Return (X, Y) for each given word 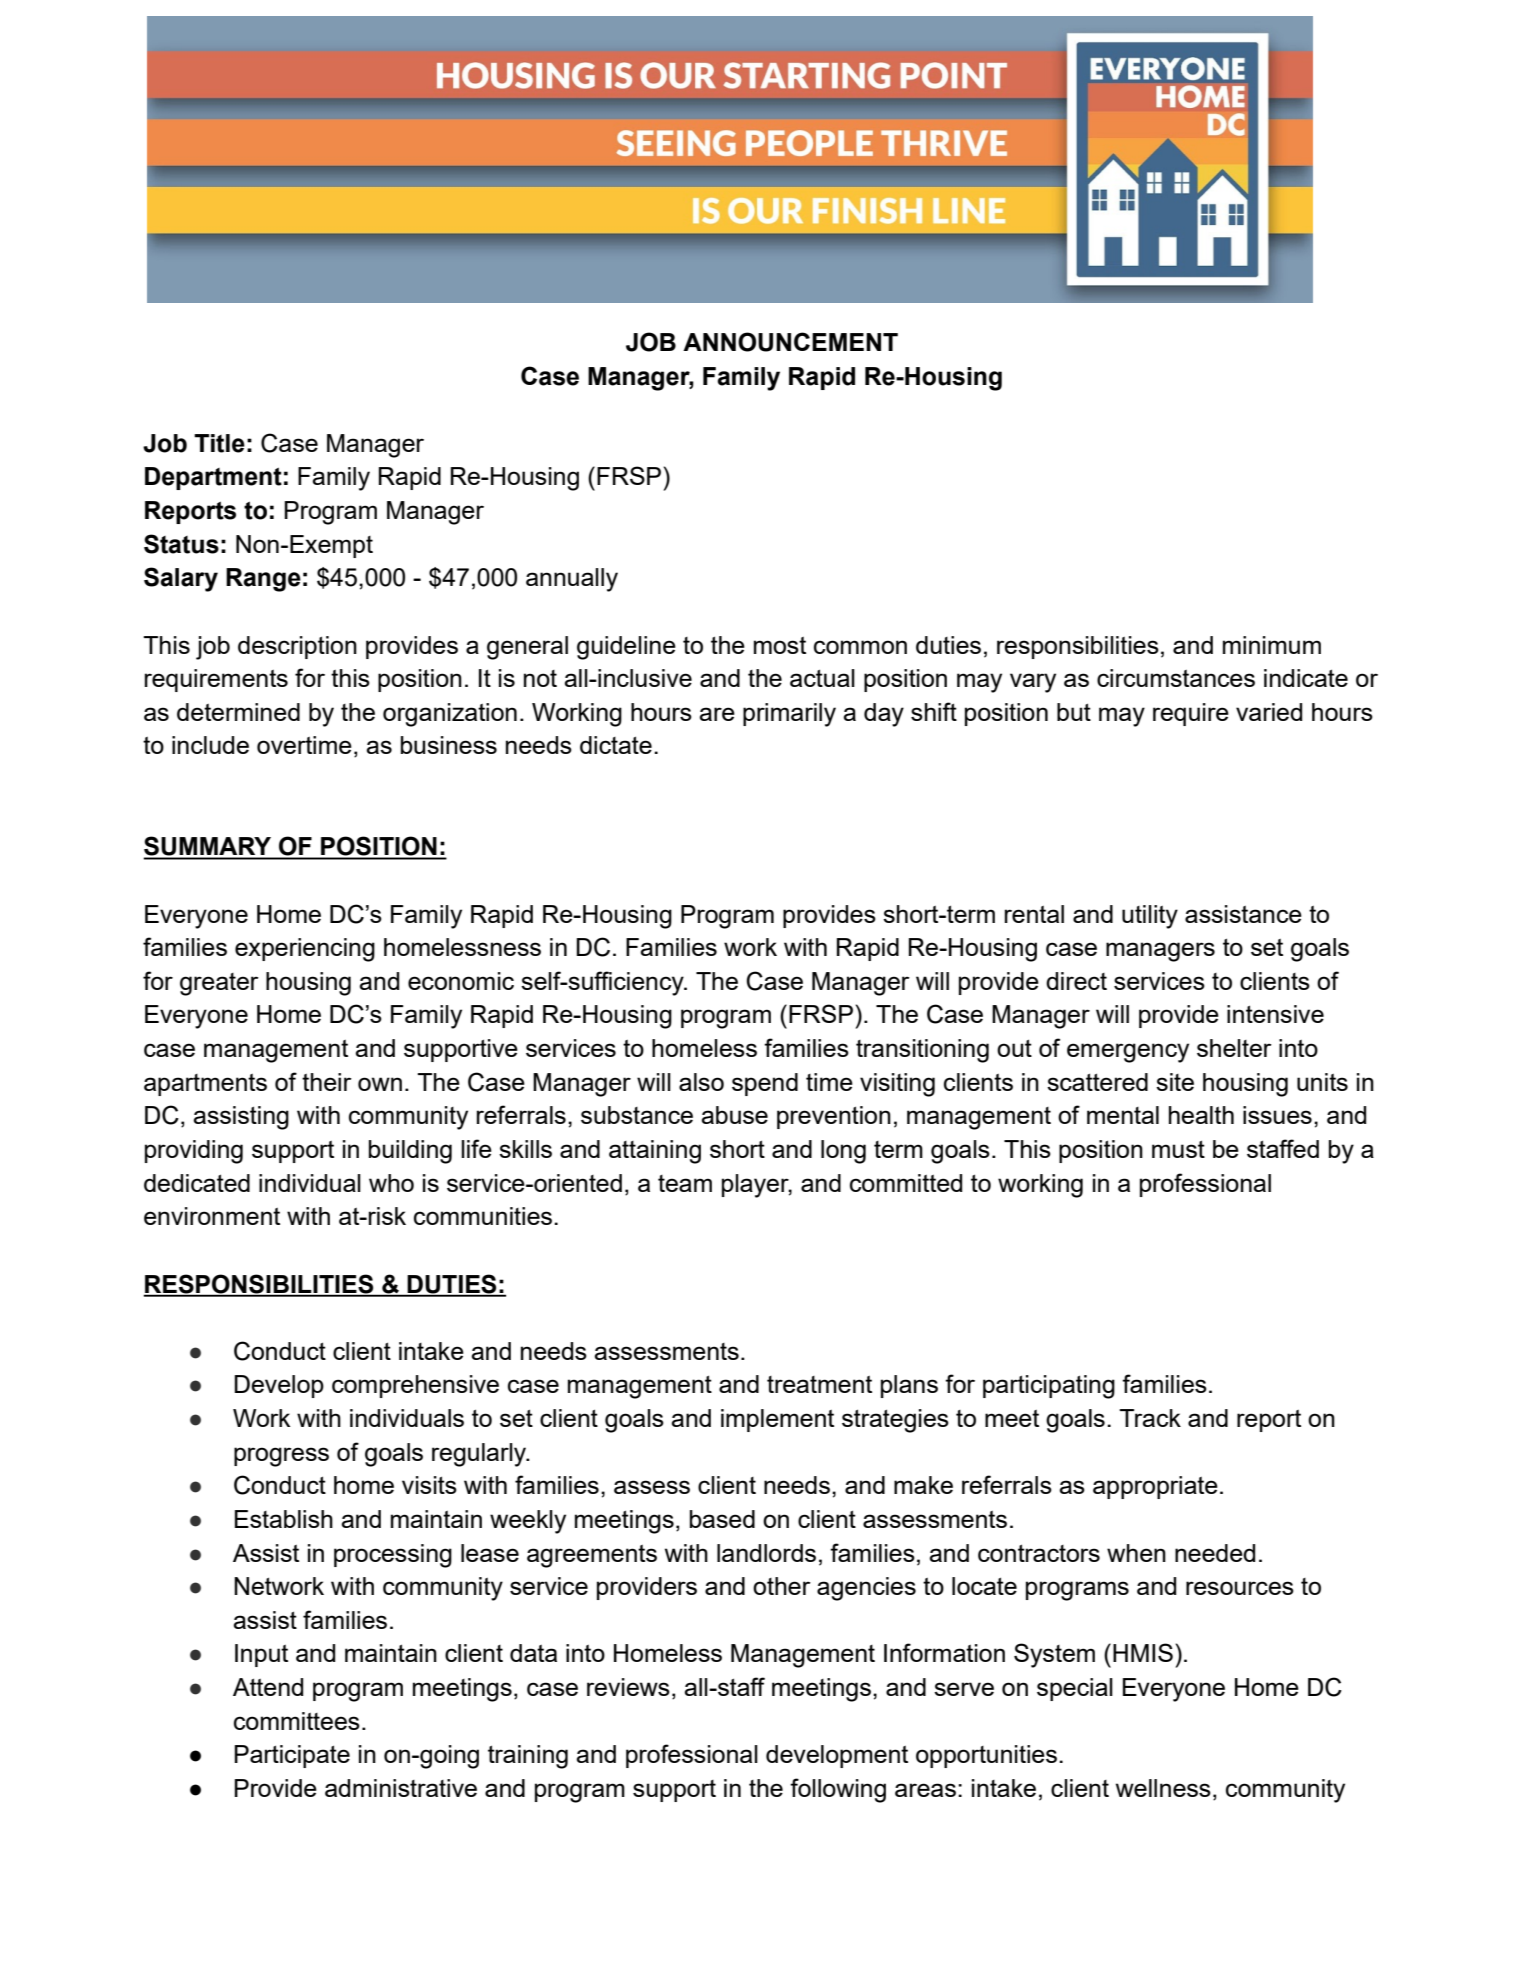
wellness (1163, 1788)
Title (219, 443)
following (838, 1790)
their (327, 1082)
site (1175, 1082)
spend (765, 1084)
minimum (1272, 645)
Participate (292, 1756)
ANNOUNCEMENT (790, 342)
